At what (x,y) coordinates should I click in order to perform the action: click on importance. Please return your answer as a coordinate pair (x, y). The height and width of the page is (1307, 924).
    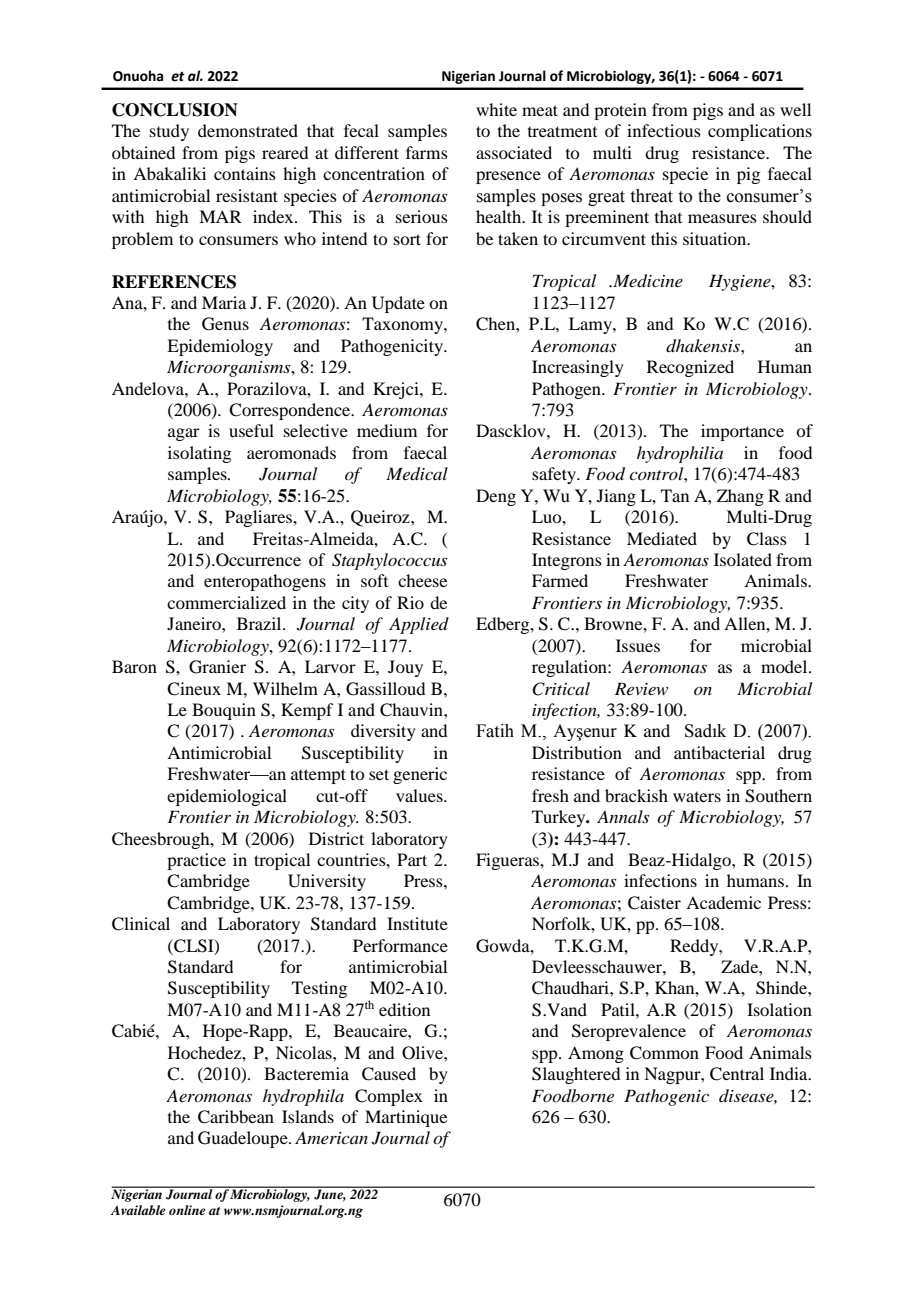
    Looking at the image, I should click on (742, 432).
